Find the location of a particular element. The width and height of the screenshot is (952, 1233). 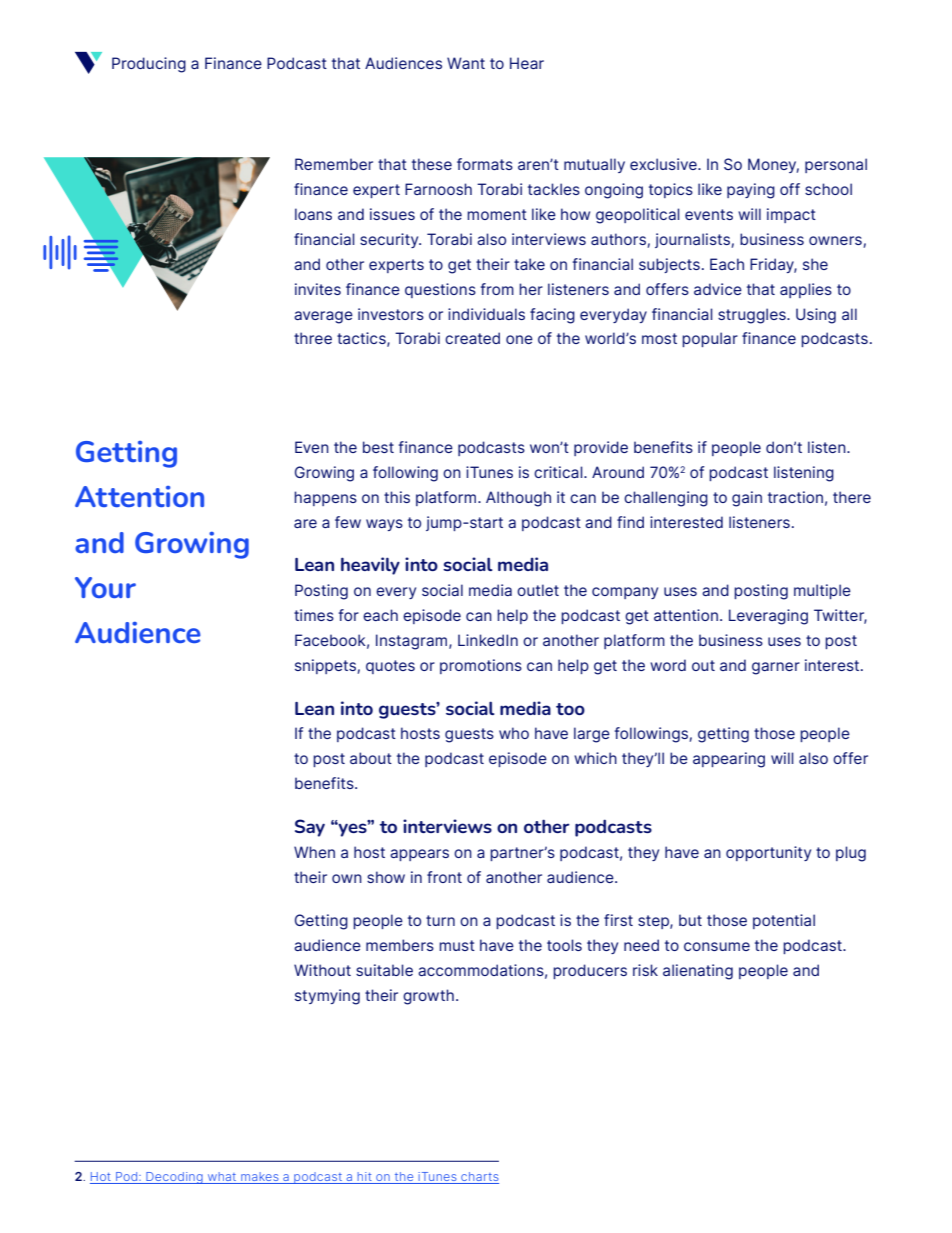

Money is located at coordinates (773, 165).
